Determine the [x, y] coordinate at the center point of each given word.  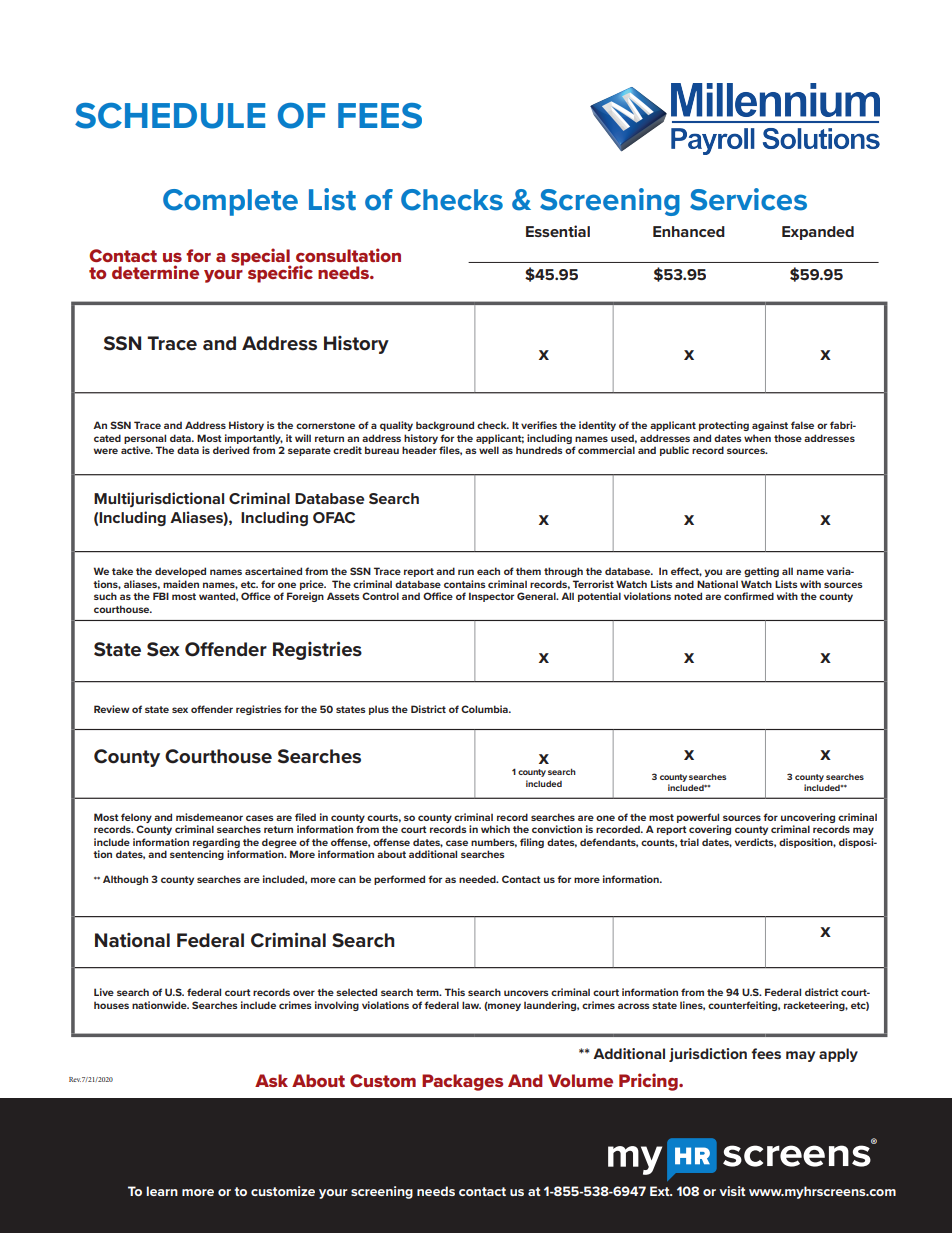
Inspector [491, 597]
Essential [558, 231]
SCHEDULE [170, 116]
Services [748, 199]
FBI [161, 596]
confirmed [749, 596]
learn [162, 1191]
